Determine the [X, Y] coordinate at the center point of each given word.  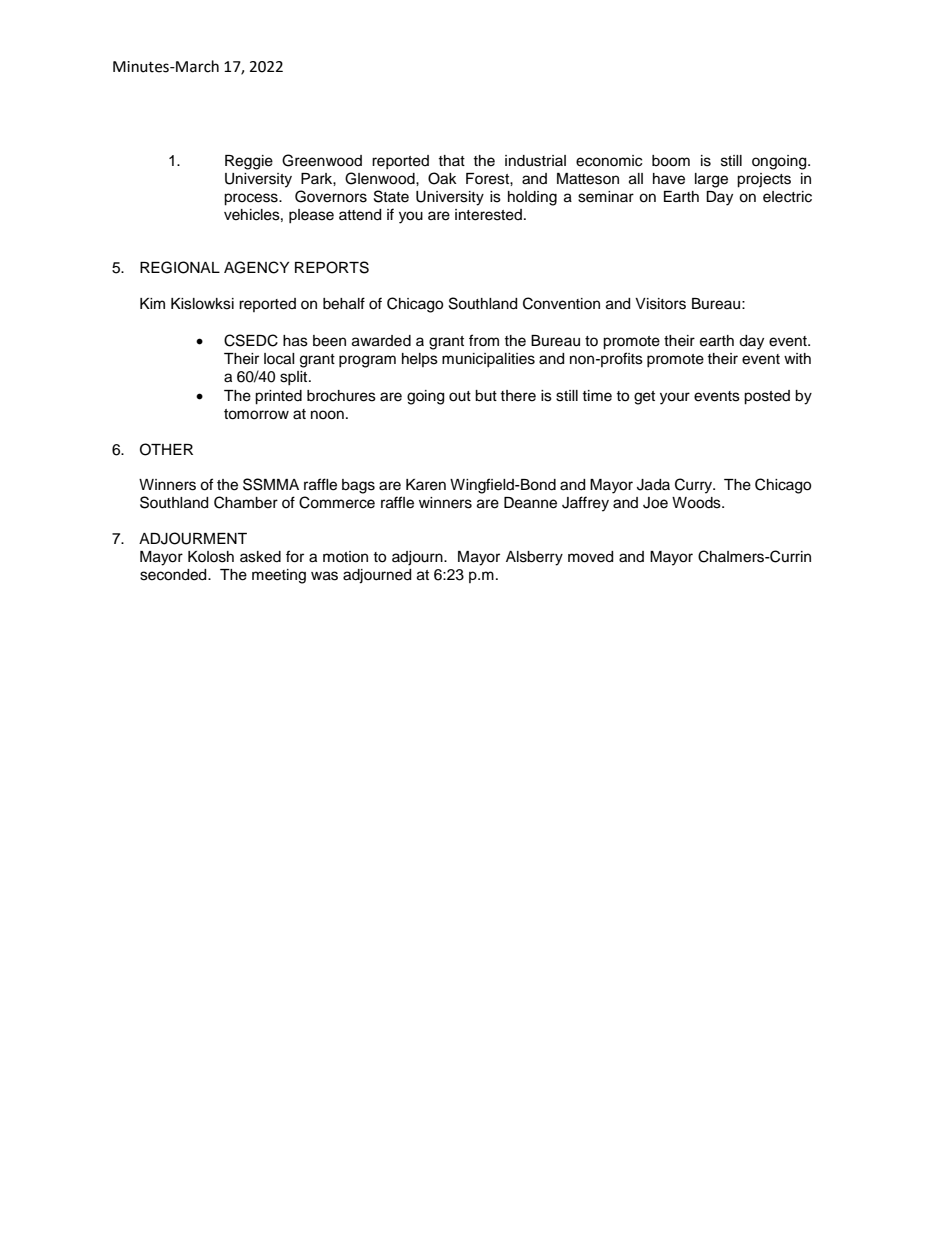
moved [590, 557]
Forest [488, 179]
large [711, 180]
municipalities [488, 360]
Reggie [249, 162]
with [797, 358]
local [279, 359]
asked [260, 557]
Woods [697, 503]
